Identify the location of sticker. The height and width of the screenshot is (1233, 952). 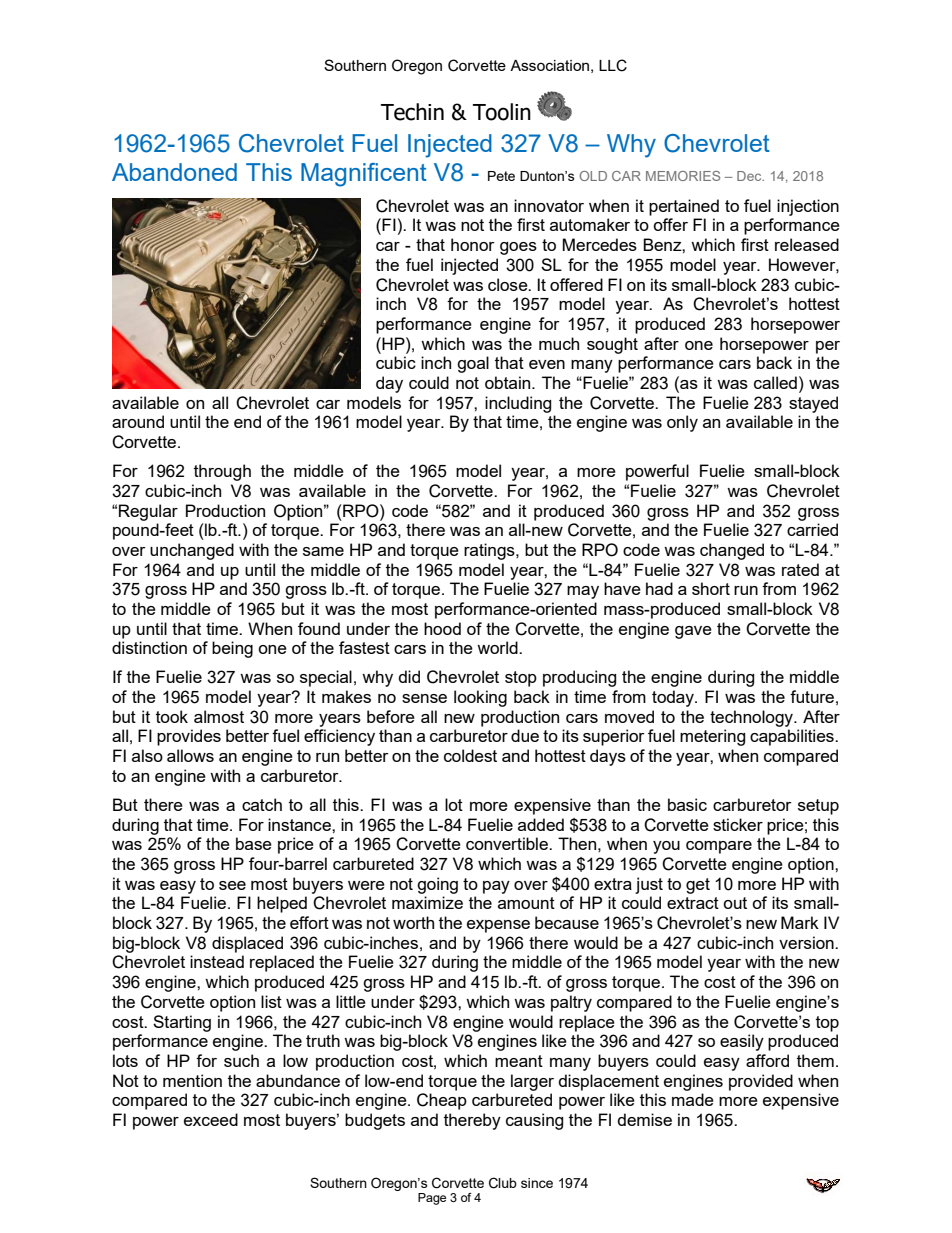
(738, 824).
